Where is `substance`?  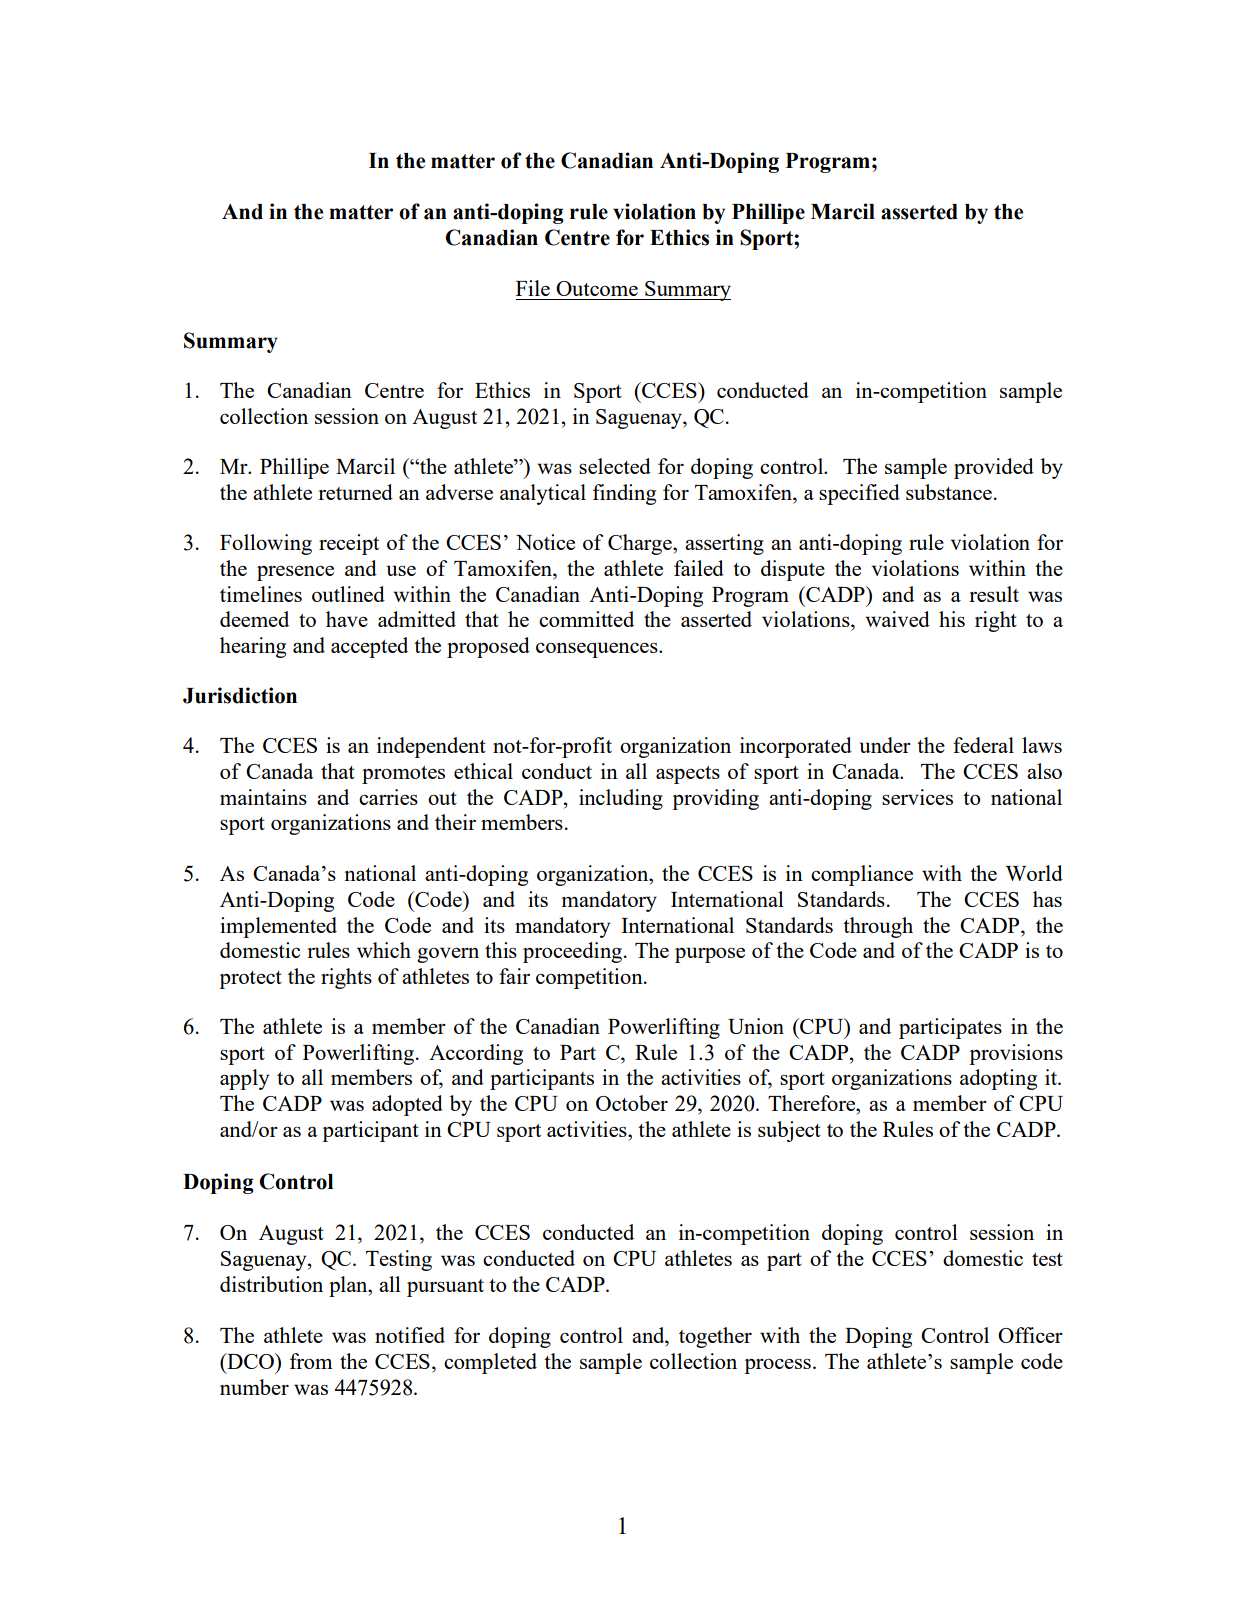 substance is located at coordinates (949, 492).
